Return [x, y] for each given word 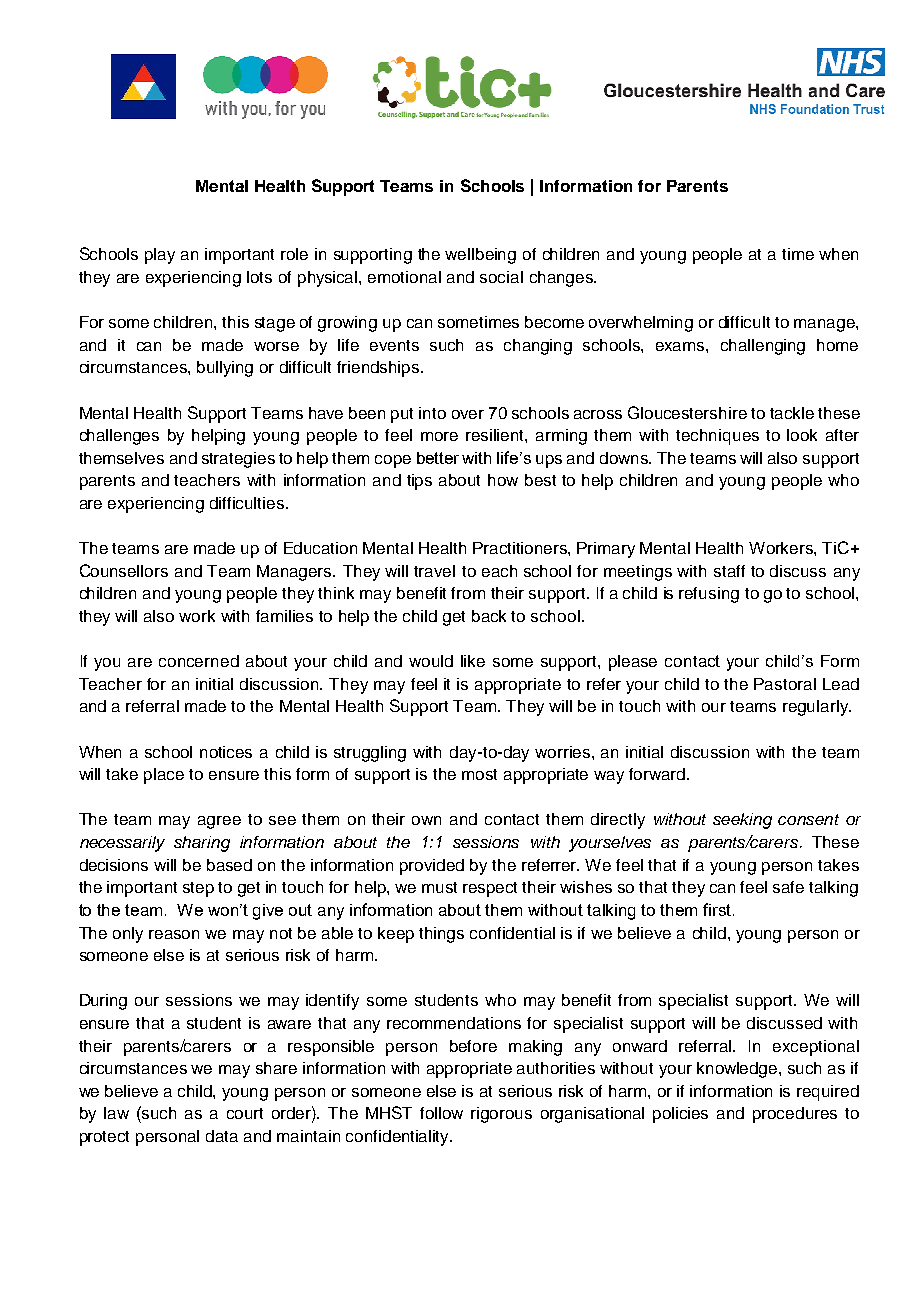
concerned [199, 661]
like [473, 661]
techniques [717, 437]
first [718, 909]
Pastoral [785, 684]
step [198, 889]
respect [490, 889]
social [501, 277]
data [222, 1136]
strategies [238, 460]
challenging [763, 347]
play [160, 256]
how [503, 480]
